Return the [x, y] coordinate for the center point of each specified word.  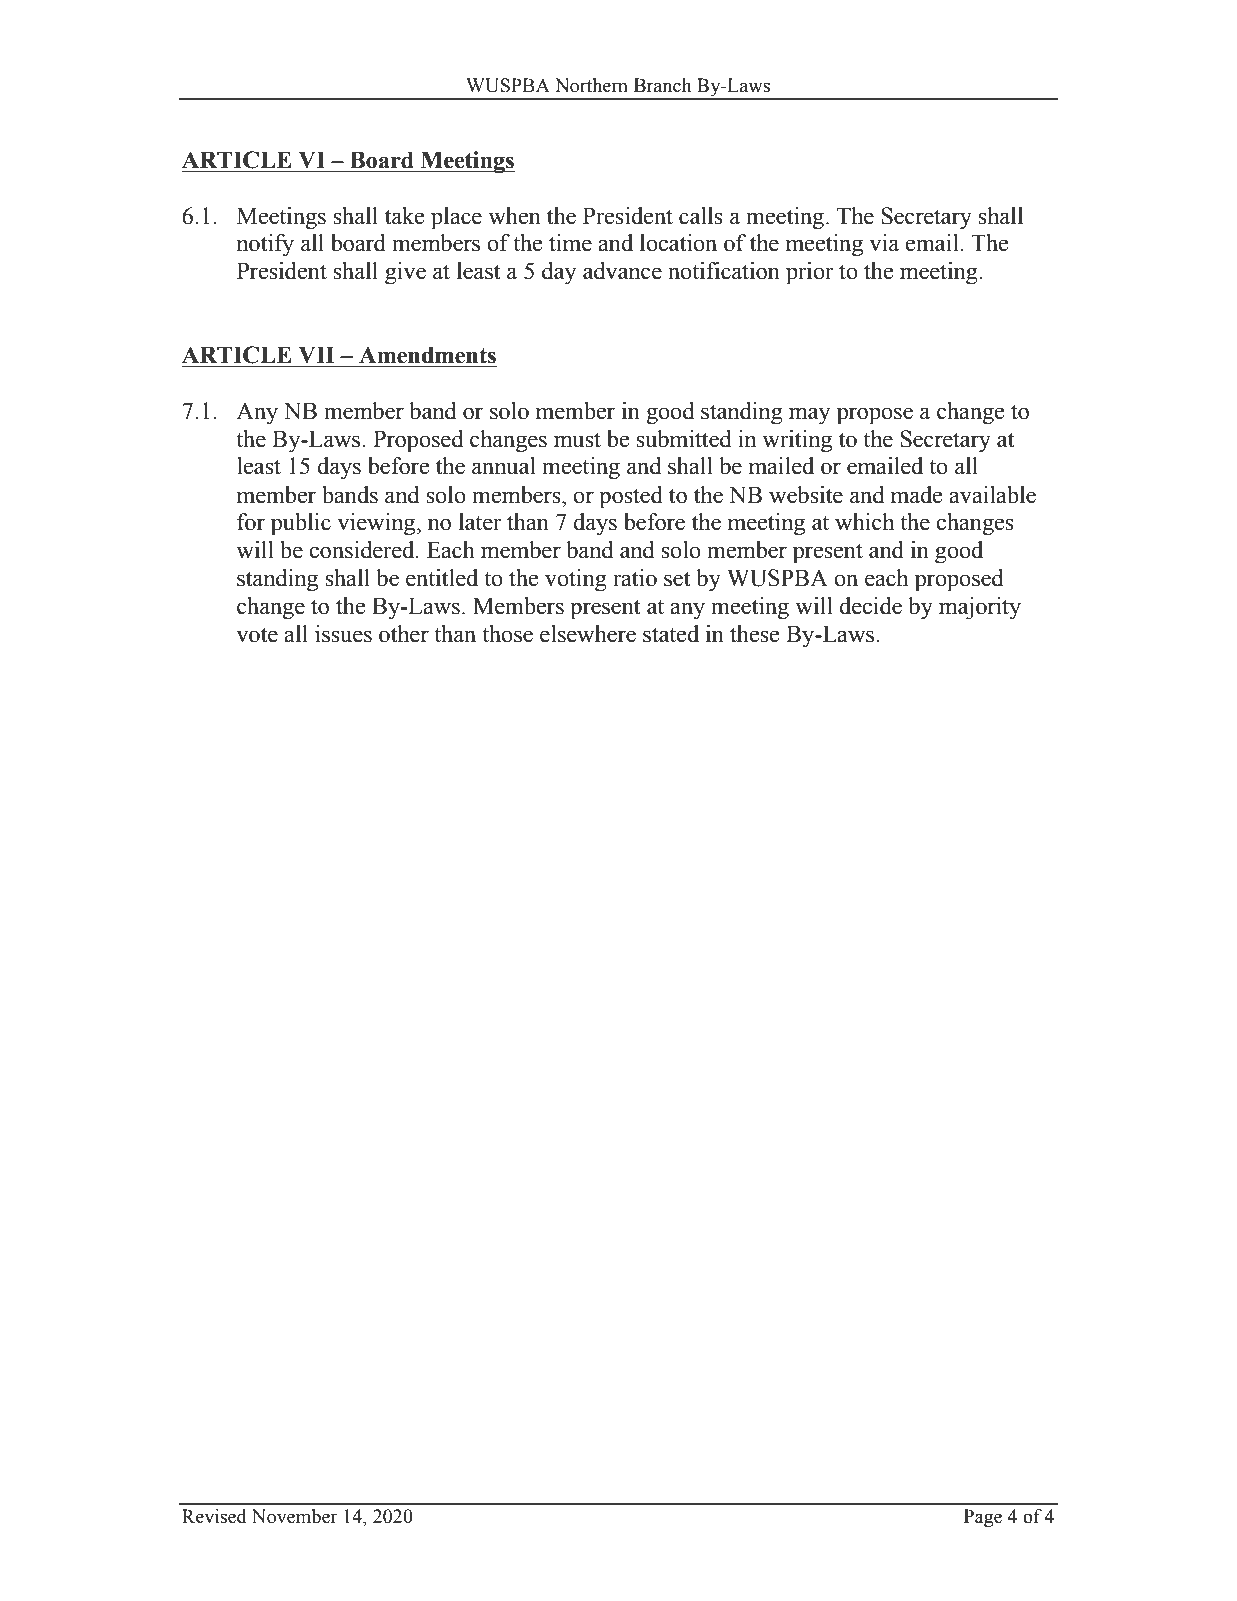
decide [870, 606]
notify [265, 245]
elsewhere [588, 634]
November [294, 1516]
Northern [591, 85]
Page [983, 1518]
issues [343, 634]
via [884, 243]
